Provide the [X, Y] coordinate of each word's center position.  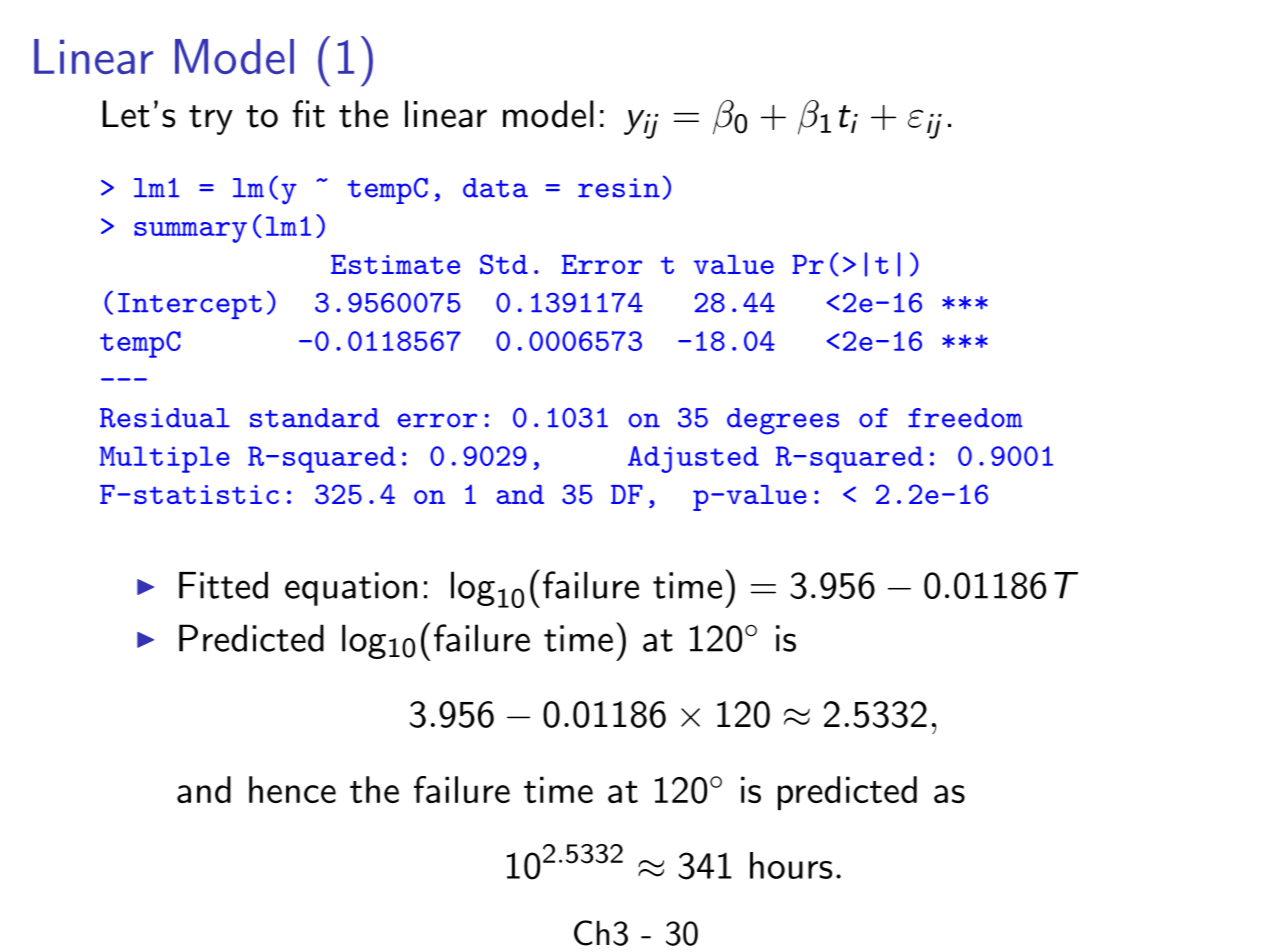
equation [351, 589]
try [211, 120]
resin [619, 188]
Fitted [223, 585]
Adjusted [693, 459]
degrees [783, 421]
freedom [965, 418]
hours [791, 865]
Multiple [164, 459]
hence [292, 789]
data [495, 188]
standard [315, 418]
